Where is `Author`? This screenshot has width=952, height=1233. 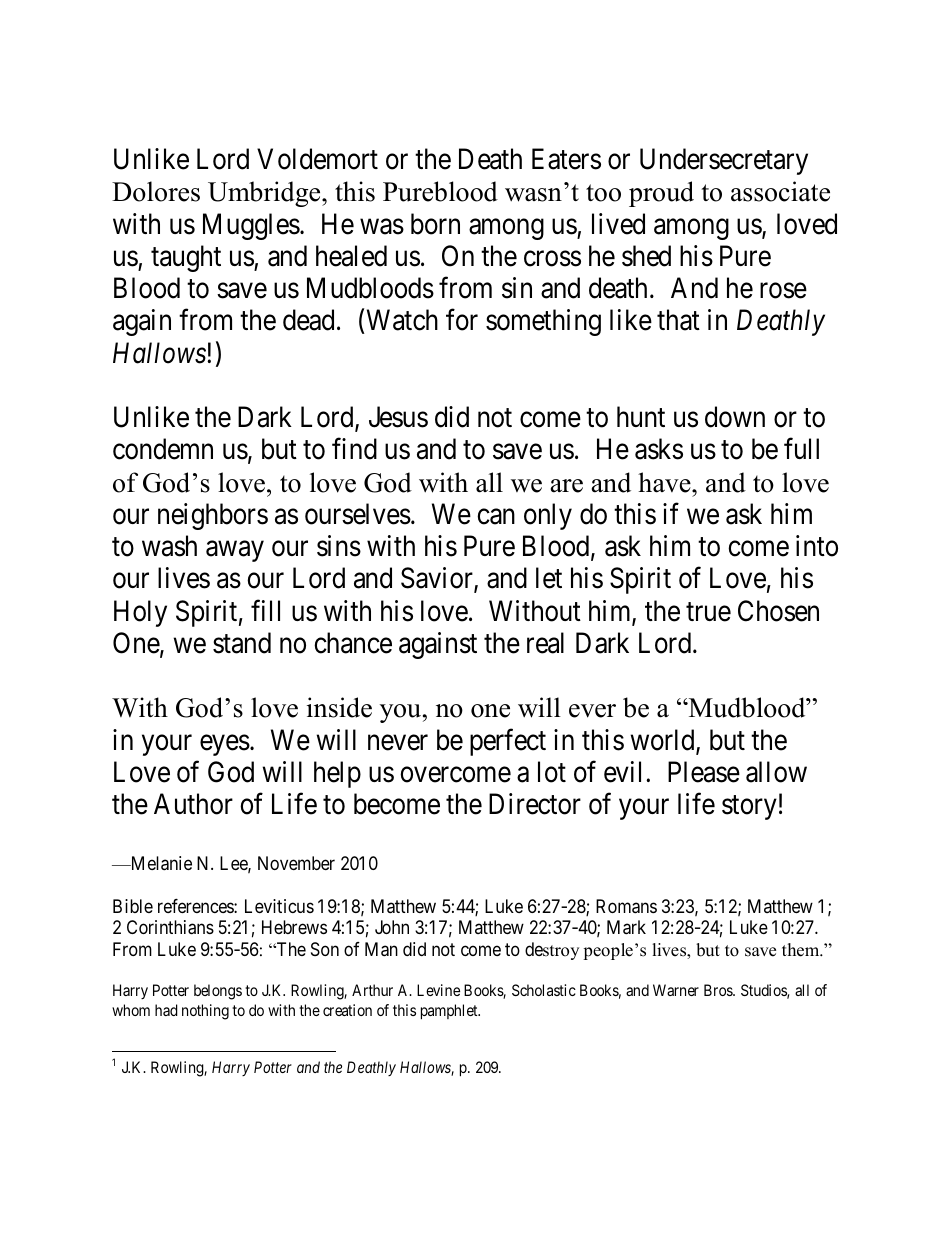
Author is located at coordinates (193, 804).
